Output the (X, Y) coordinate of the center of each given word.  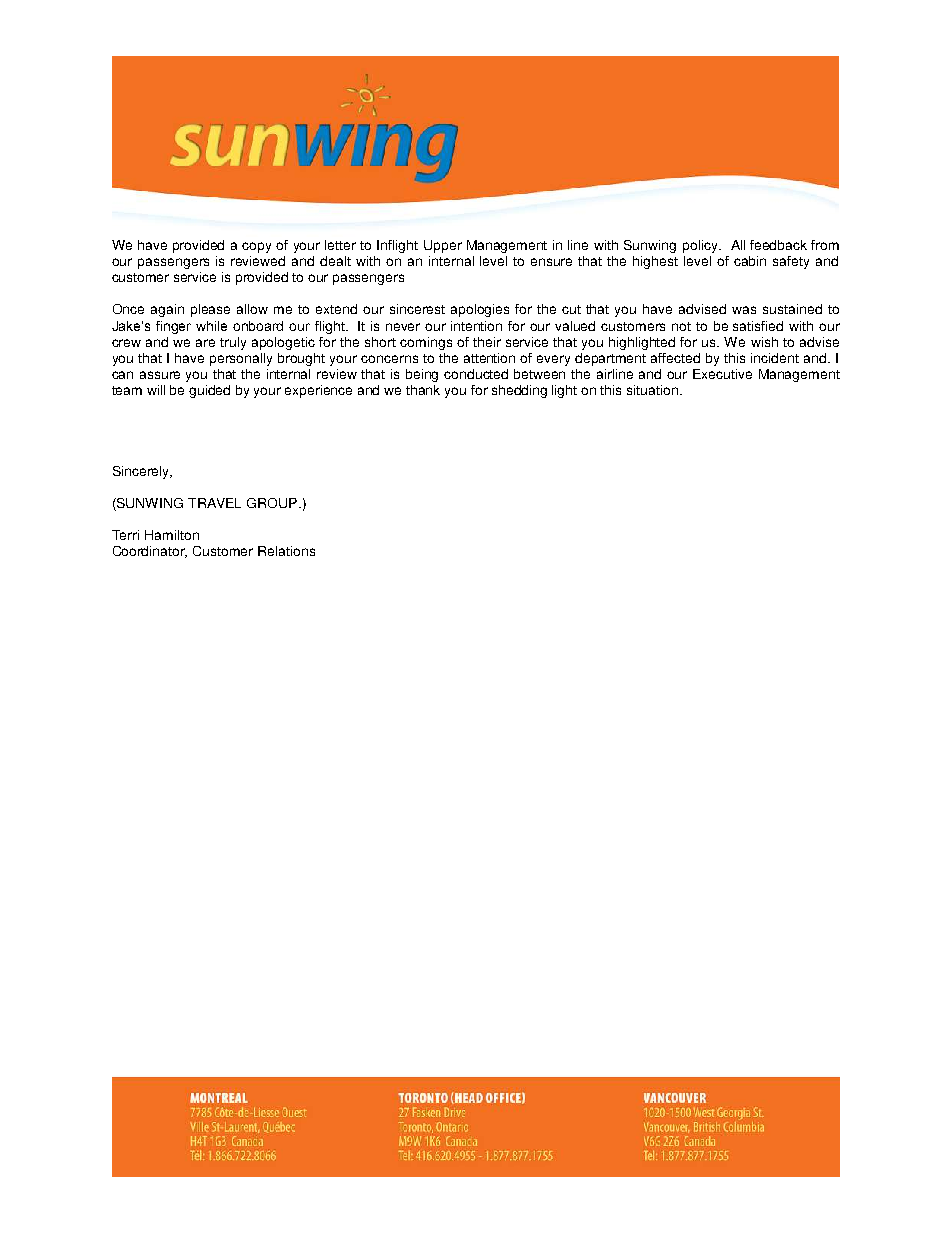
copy (256, 247)
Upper (443, 246)
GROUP (273, 503)
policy (701, 246)
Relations (286, 551)
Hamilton (172, 535)
